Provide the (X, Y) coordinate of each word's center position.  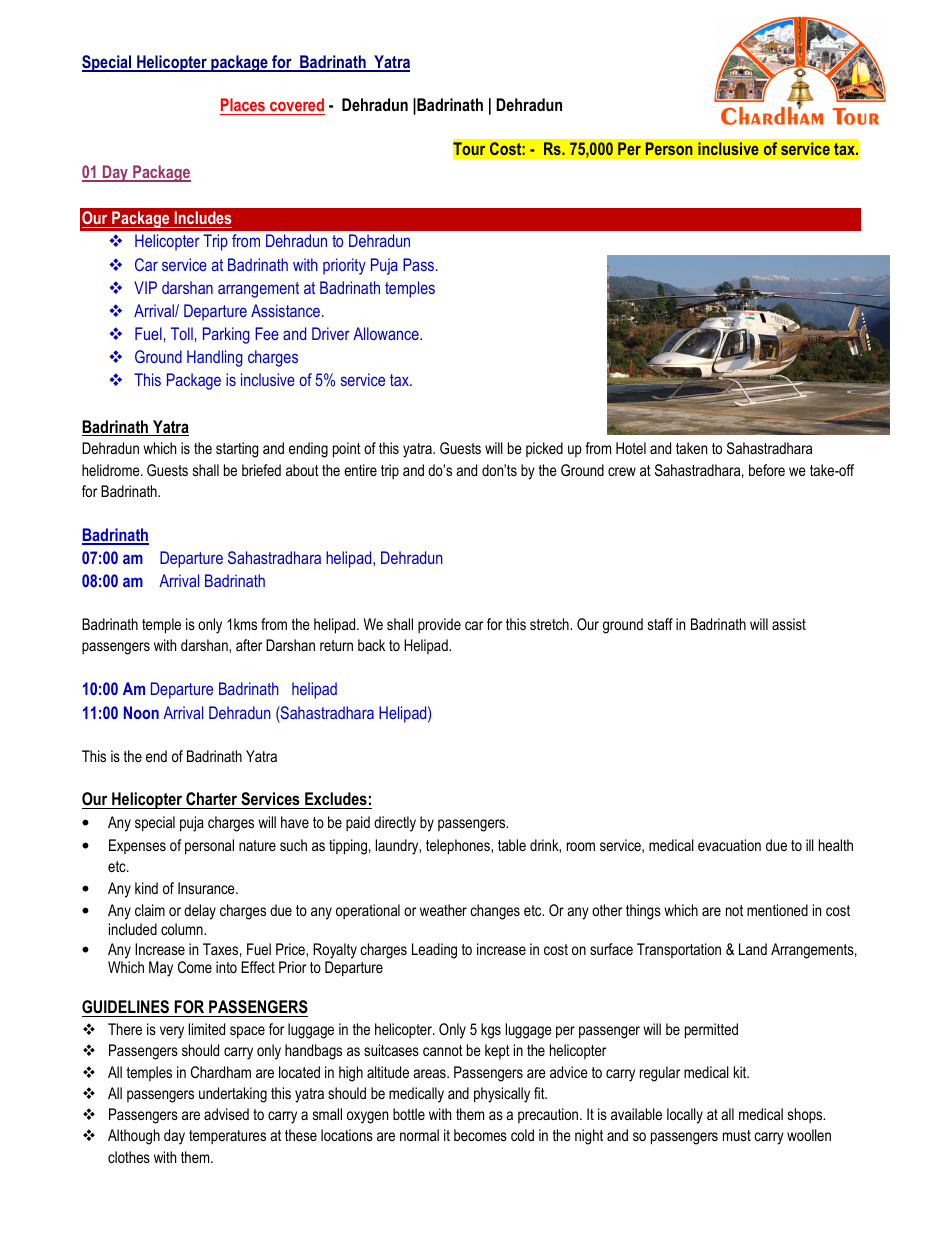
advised (226, 1114)
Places (243, 106)
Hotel (631, 448)
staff (660, 624)
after (249, 645)
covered (296, 106)
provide (439, 625)
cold (522, 1135)
